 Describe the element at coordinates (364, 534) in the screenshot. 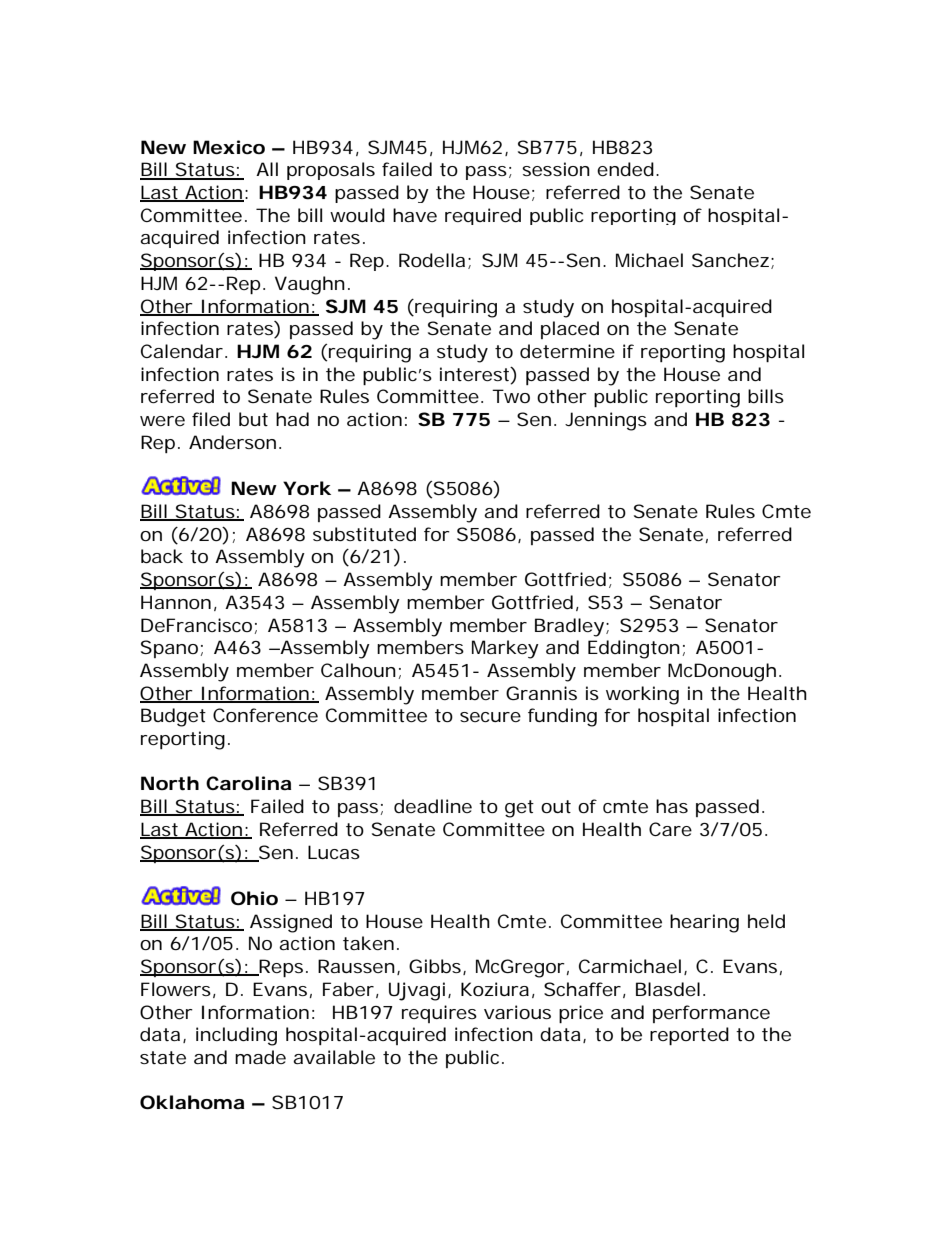

I see `substituted` at that location.
